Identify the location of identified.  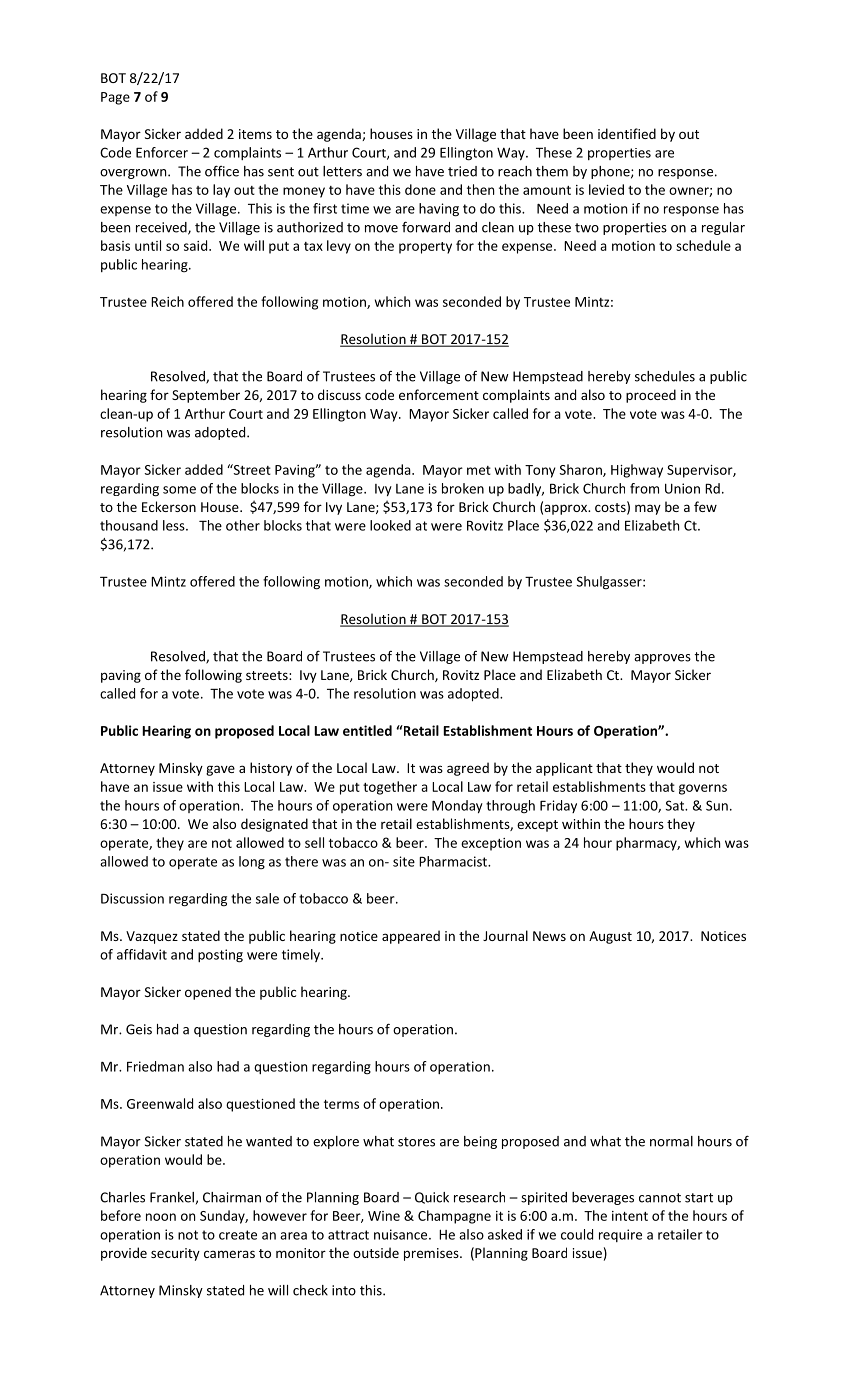
(627, 133).
